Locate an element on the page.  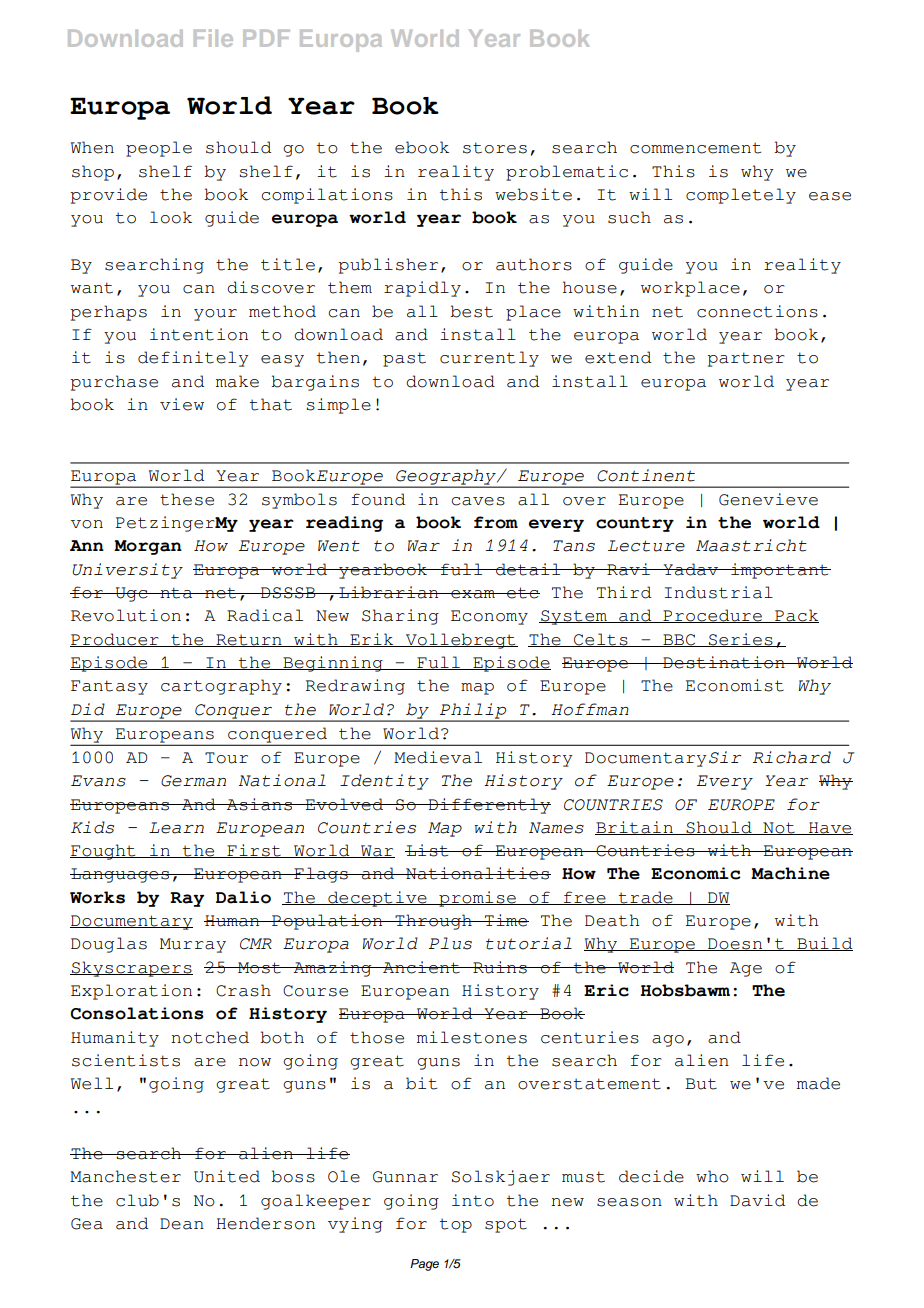
commencement is located at coordinates (695, 148).
